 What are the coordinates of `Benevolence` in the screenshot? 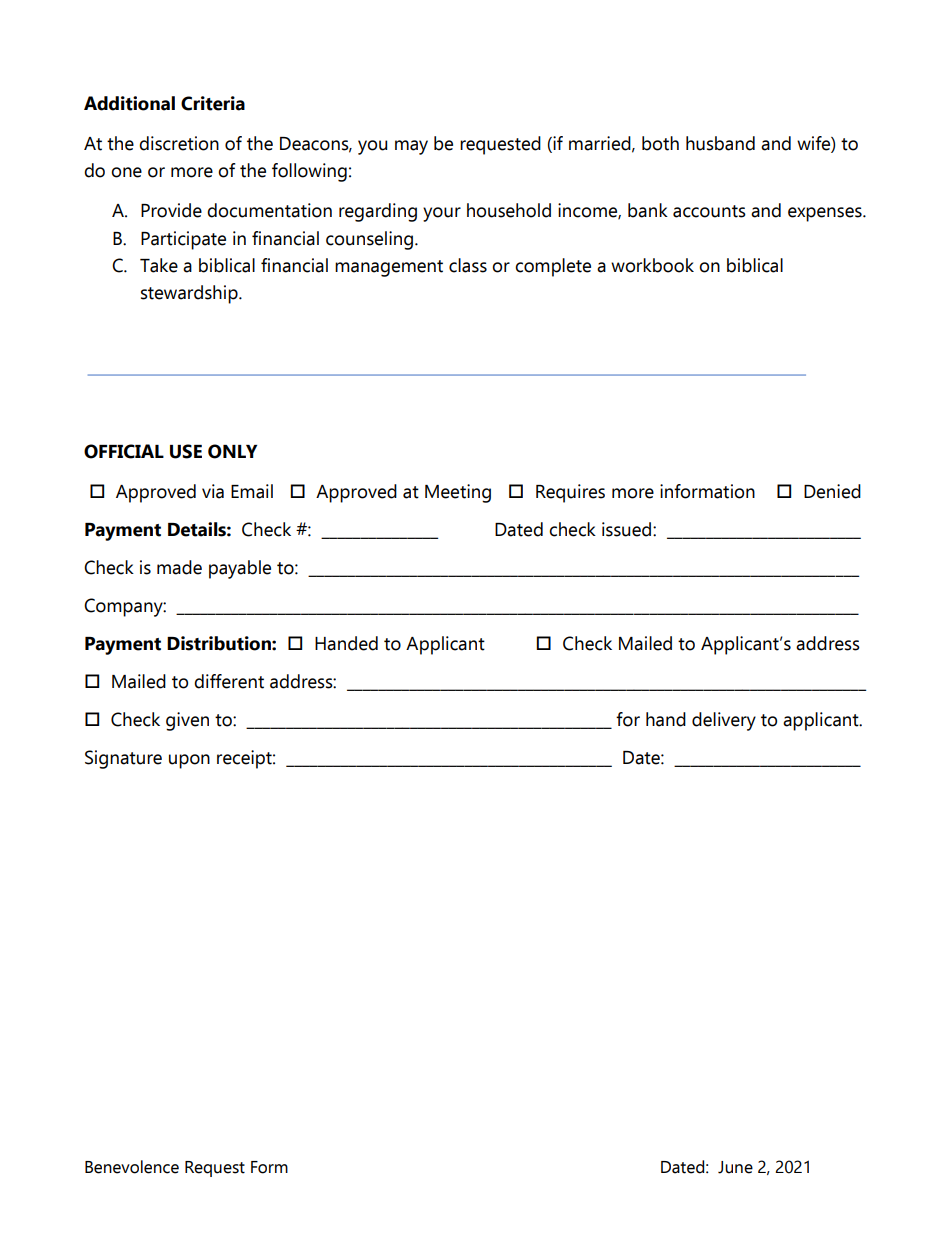 It's located at (132, 1167).
